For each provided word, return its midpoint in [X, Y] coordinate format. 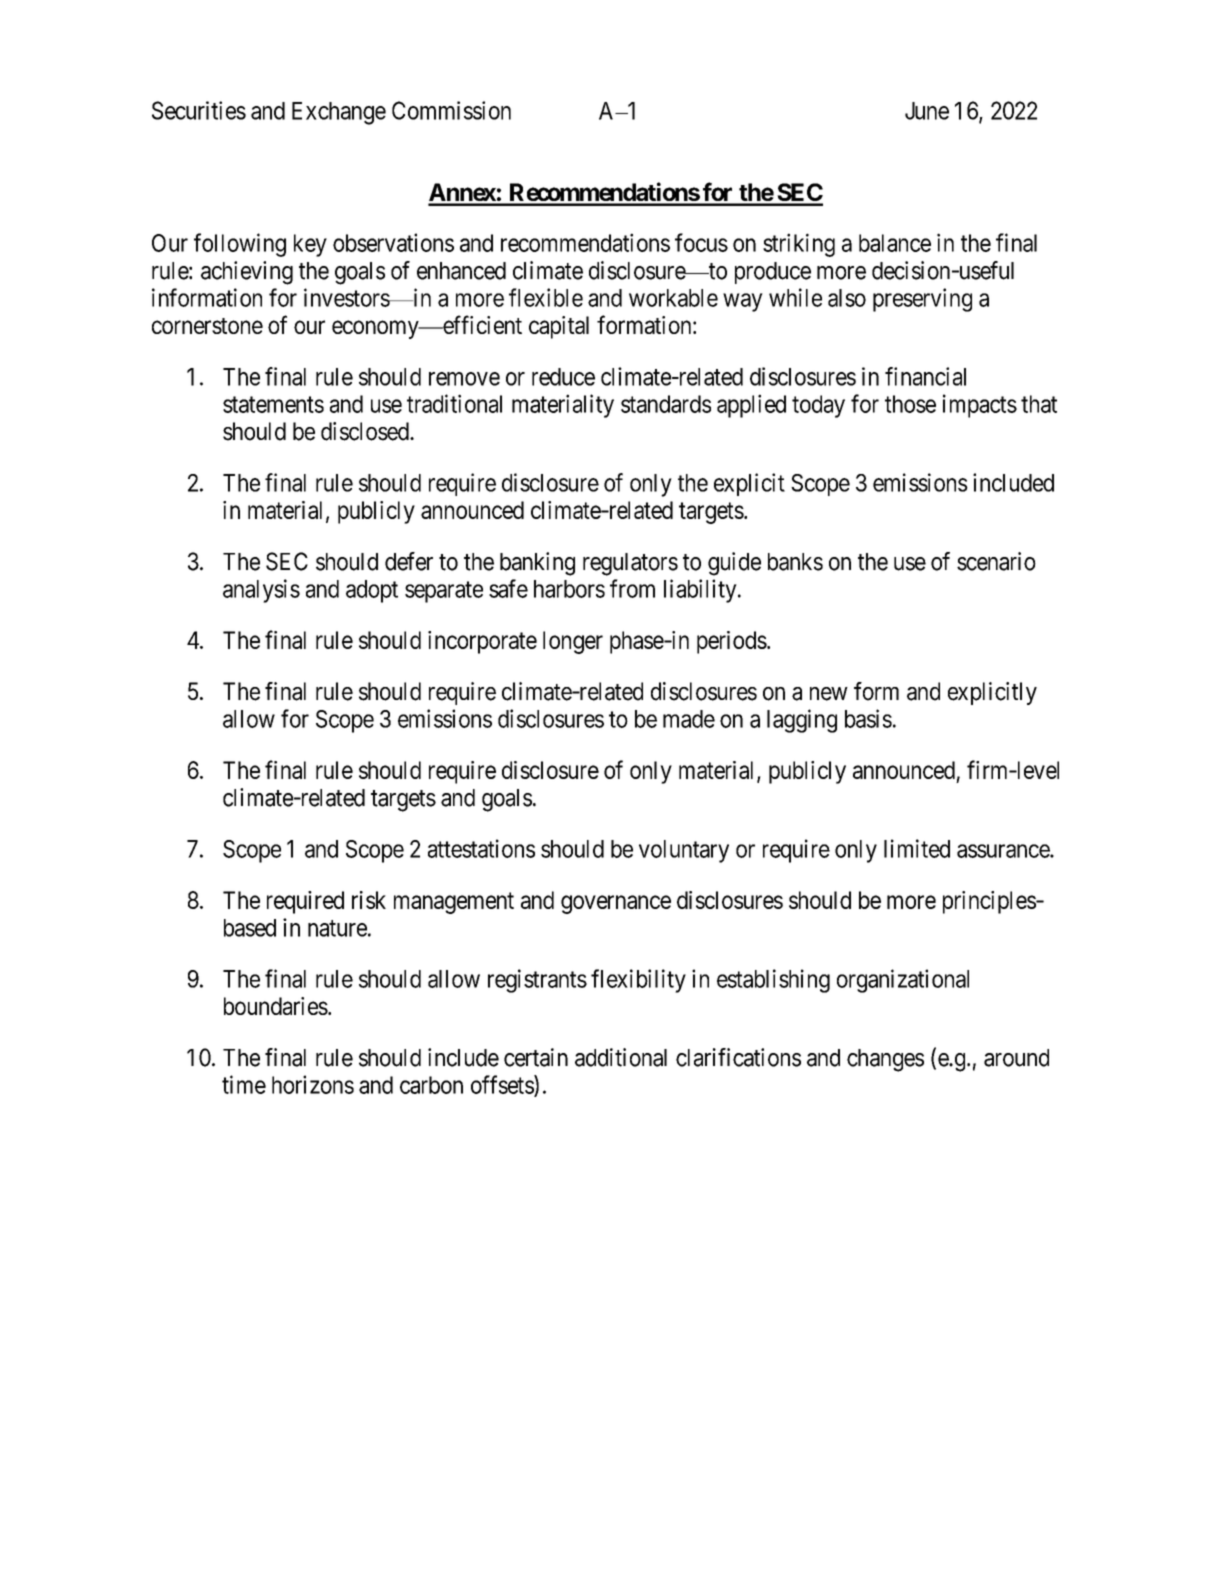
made [689, 719]
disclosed [366, 431]
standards [666, 404]
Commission [451, 110]
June [927, 111]
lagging [802, 721]
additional [621, 1057]
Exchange [339, 113]
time [244, 1084]
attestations [481, 848]
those [910, 404]
